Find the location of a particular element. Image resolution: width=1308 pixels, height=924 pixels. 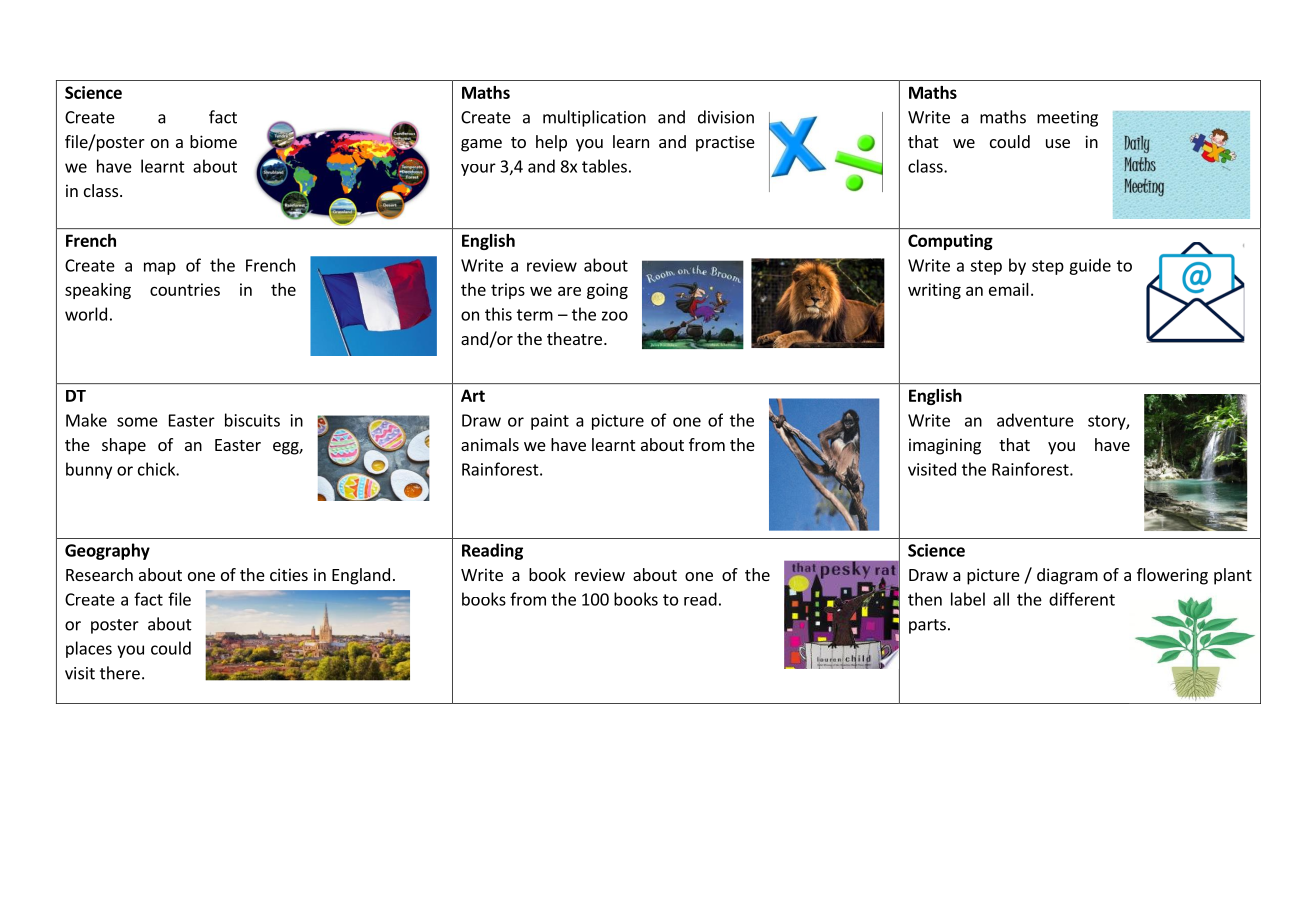

animals is located at coordinates (490, 444).
